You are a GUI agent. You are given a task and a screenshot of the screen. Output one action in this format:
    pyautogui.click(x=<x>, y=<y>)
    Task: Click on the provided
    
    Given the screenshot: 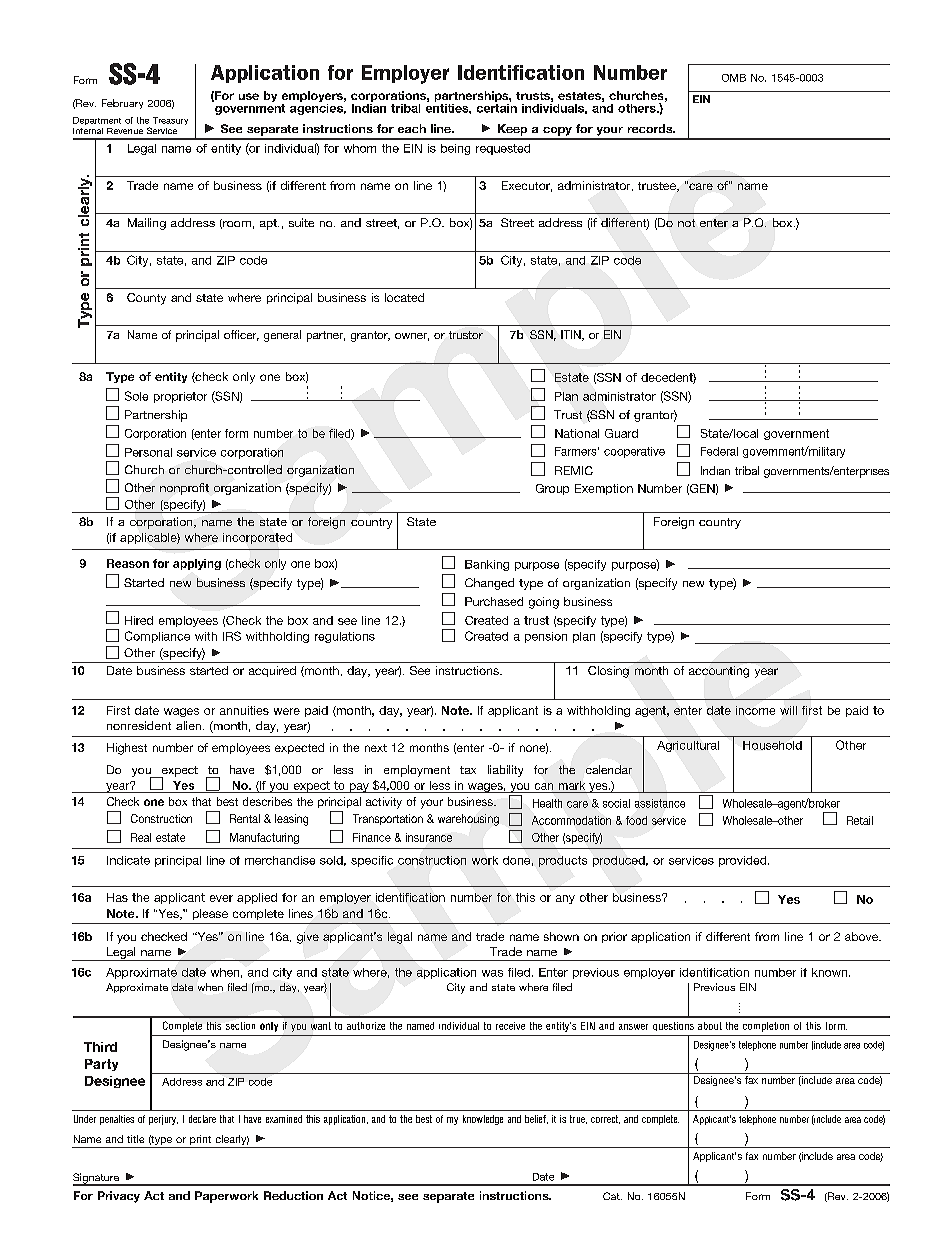 What is the action you would take?
    pyautogui.click(x=744, y=861)
